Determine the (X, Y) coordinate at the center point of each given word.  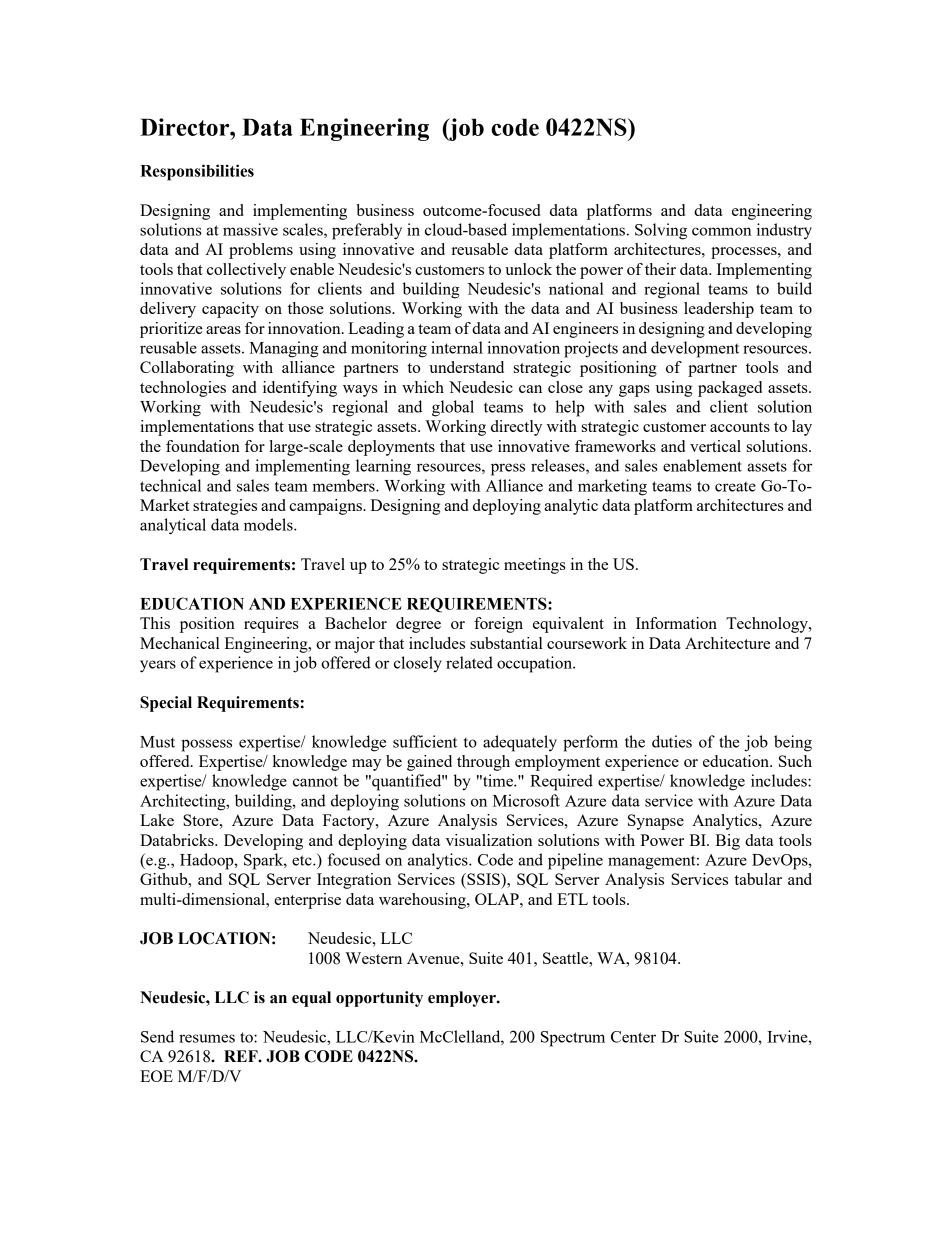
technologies (183, 389)
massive (250, 229)
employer (463, 999)
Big (727, 842)
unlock (528, 269)
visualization (489, 840)
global (453, 408)
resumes (207, 1038)
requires (271, 625)
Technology (768, 625)
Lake (157, 820)
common (721, 231)
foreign (498, 625)
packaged (730, 389)
